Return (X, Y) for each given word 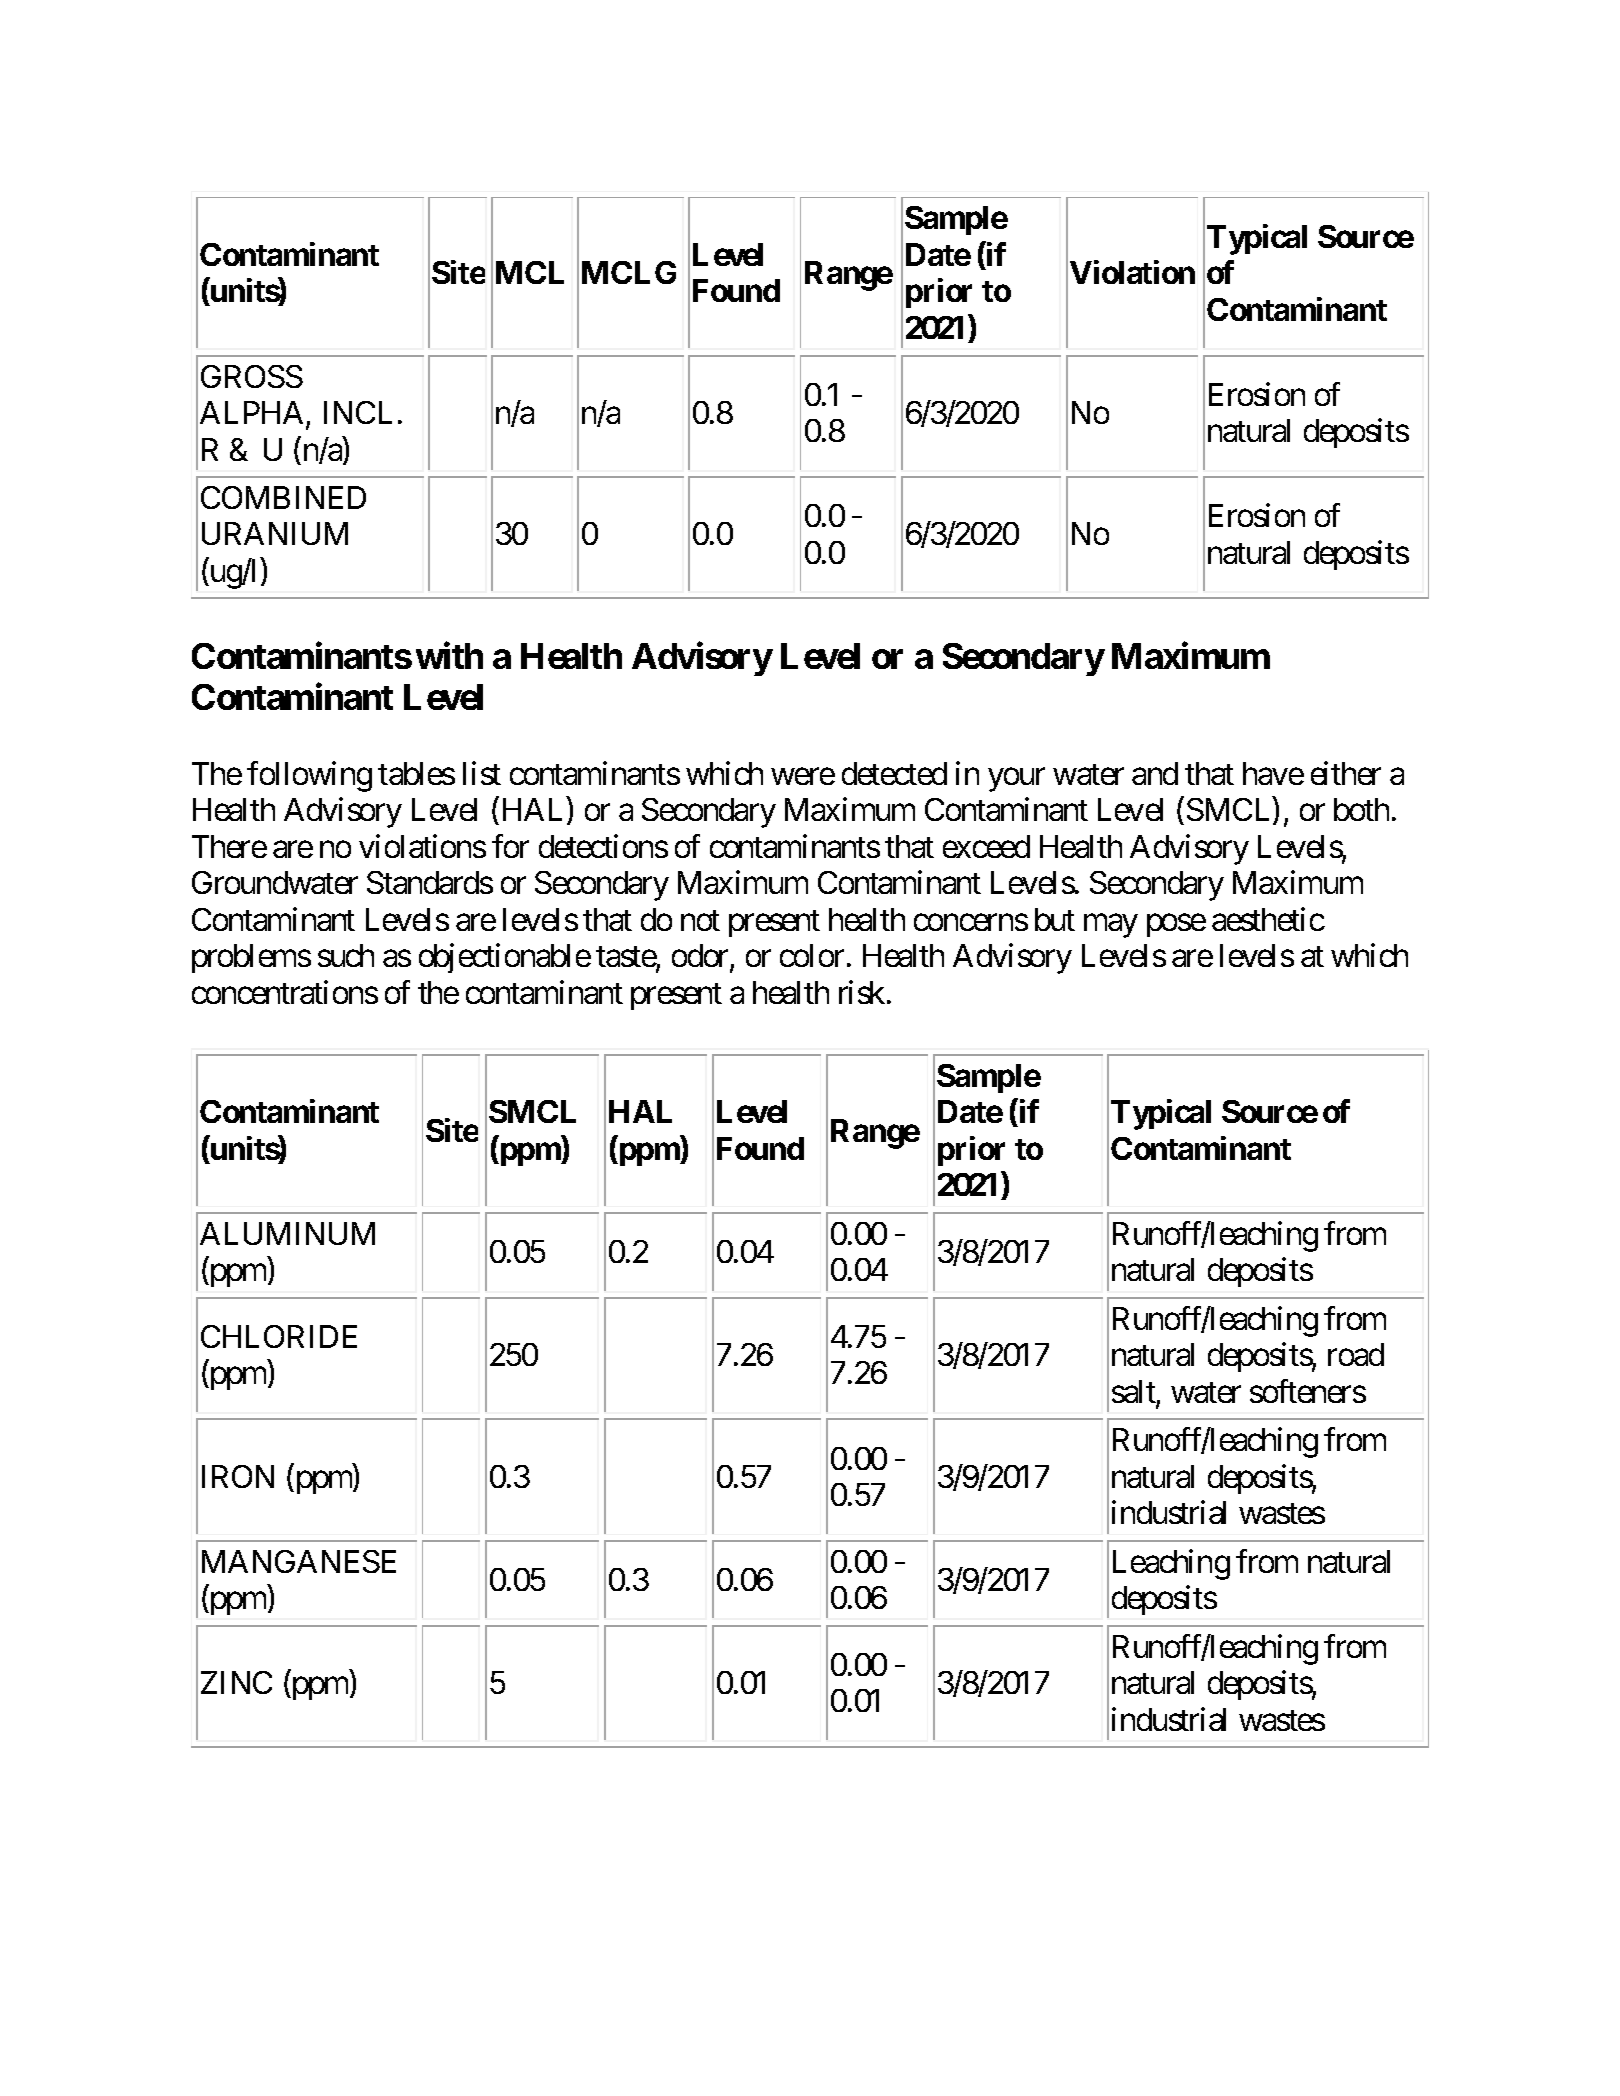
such (346, 955)
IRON (238, 1476)
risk (862, 992)
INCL (358, 412)
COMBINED (283, 497)
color (812, 955)
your (1016, 780)
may (1111, 926)
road (1356, 1354)
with (449, 656)
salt (1134, 1393)
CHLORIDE (279, 1336)
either (1346, 773)
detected (894, 773)
